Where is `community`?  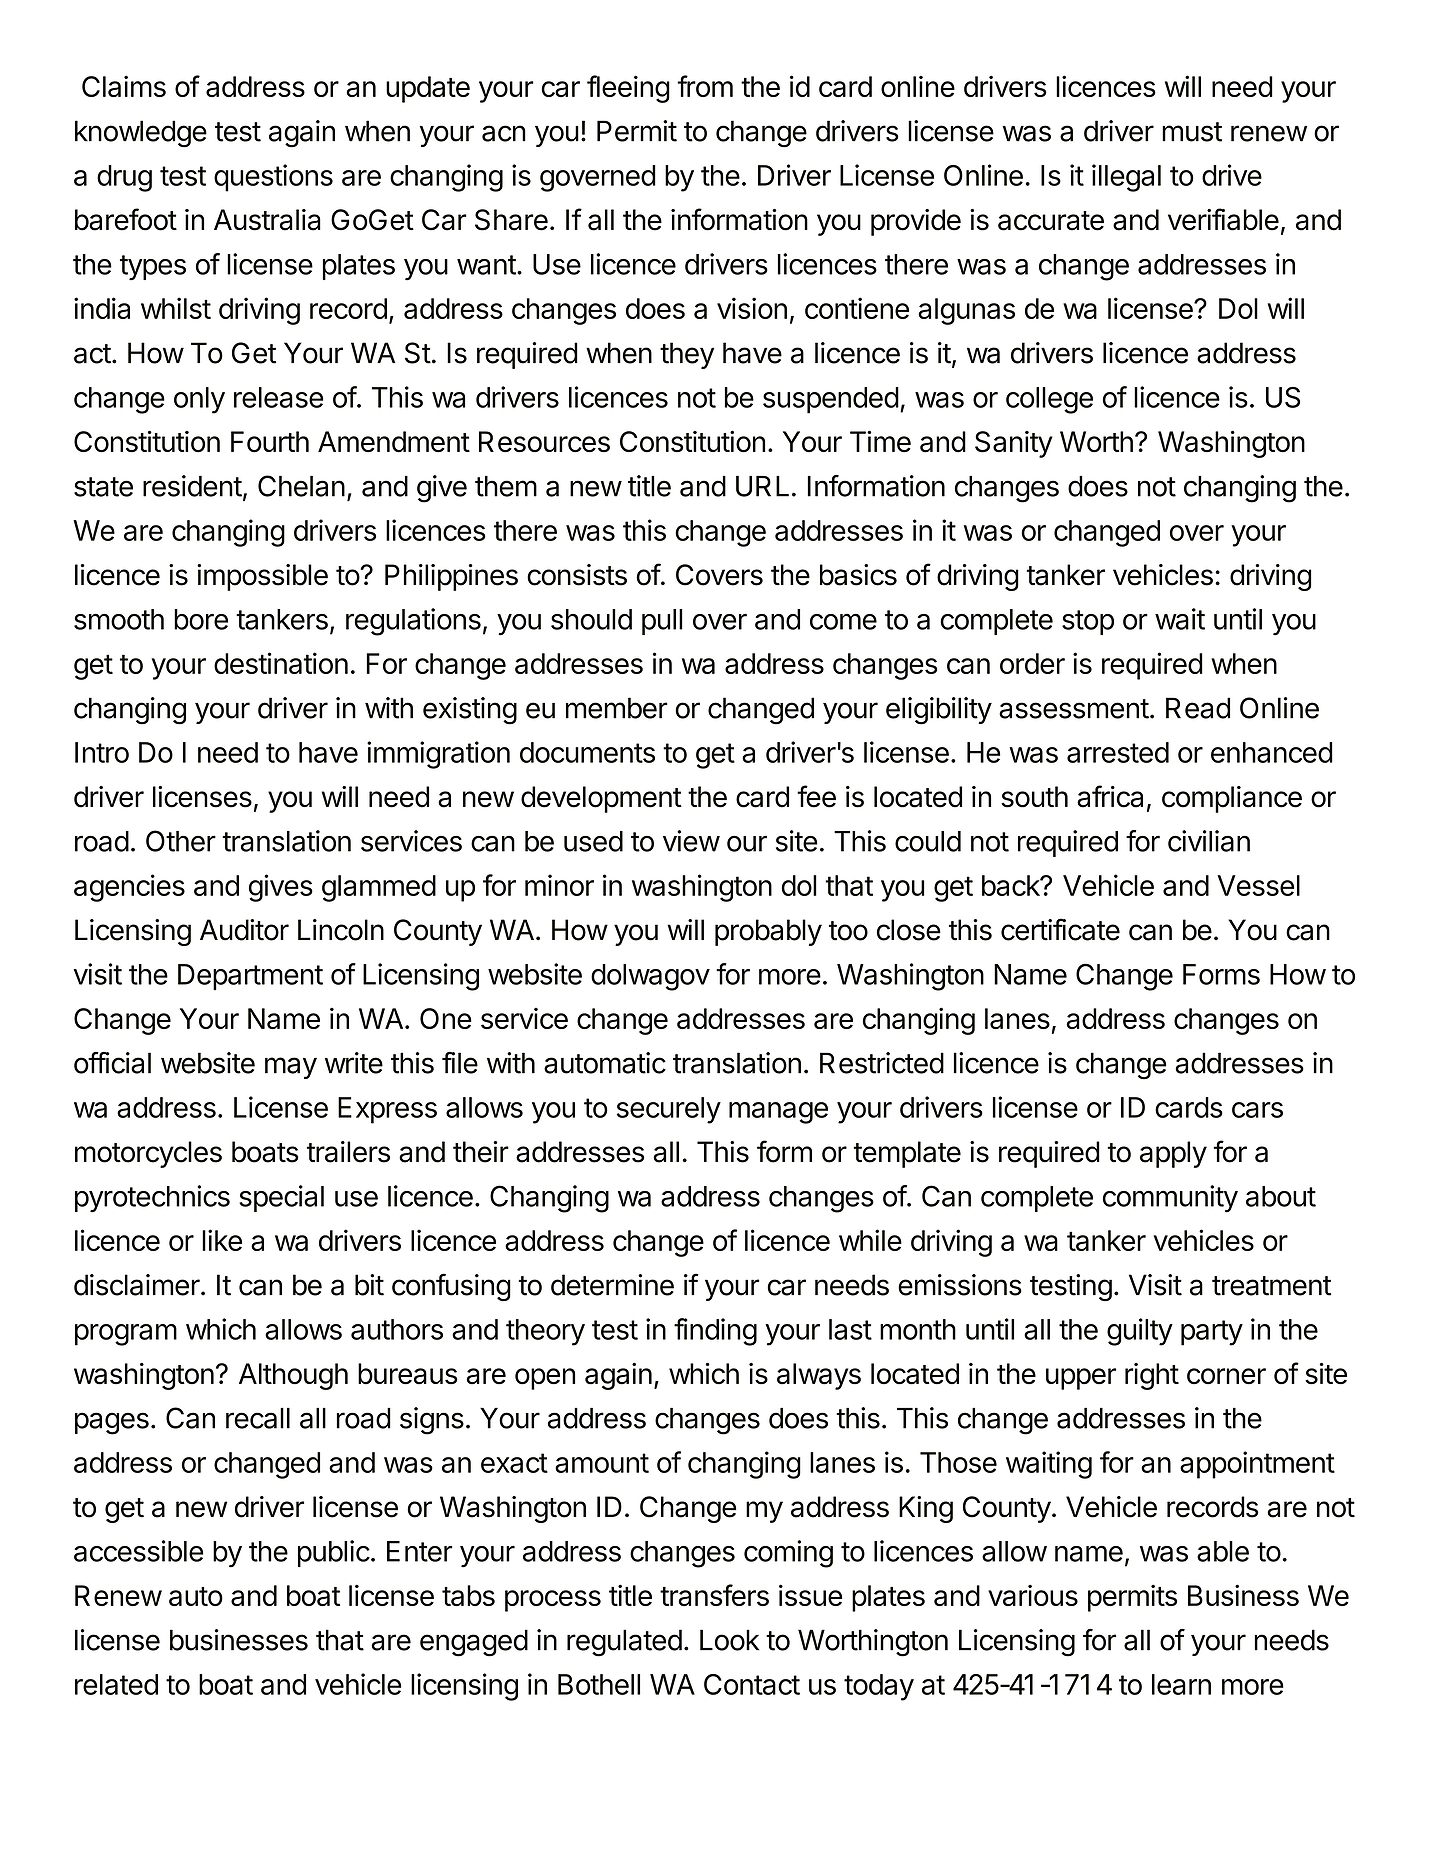 community is located at coordinates (1170, 1199).
